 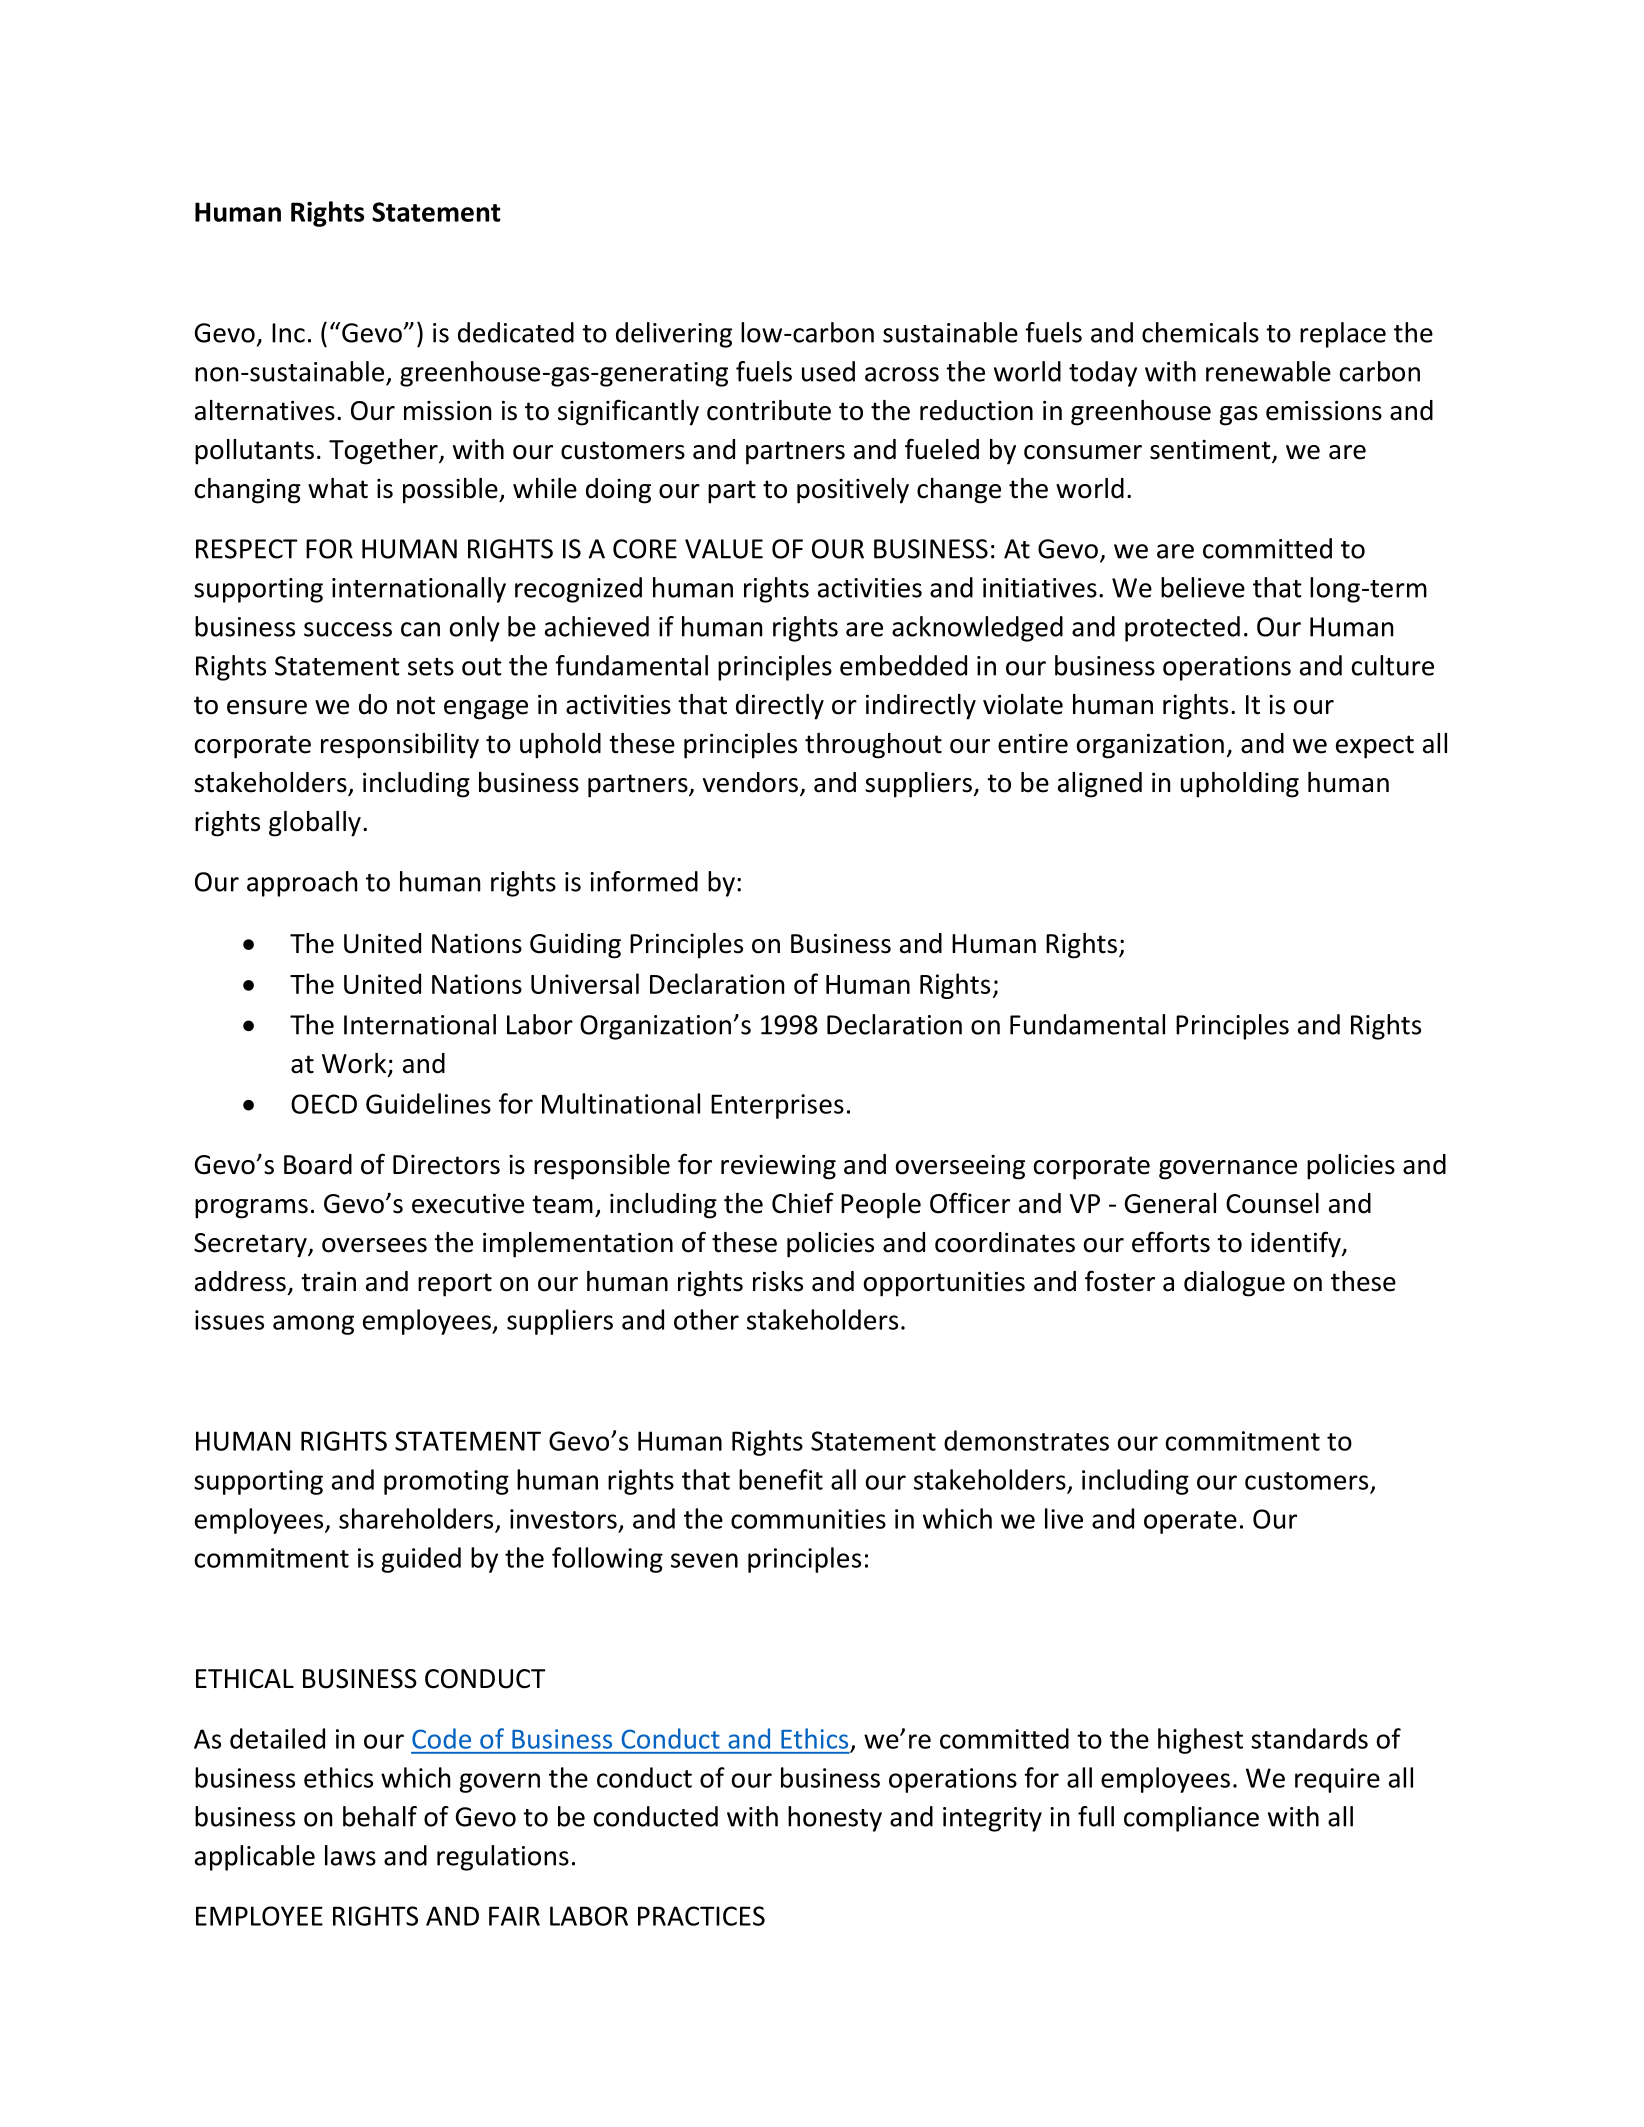 I want to click on laws, so click(x=350, y=1855).
